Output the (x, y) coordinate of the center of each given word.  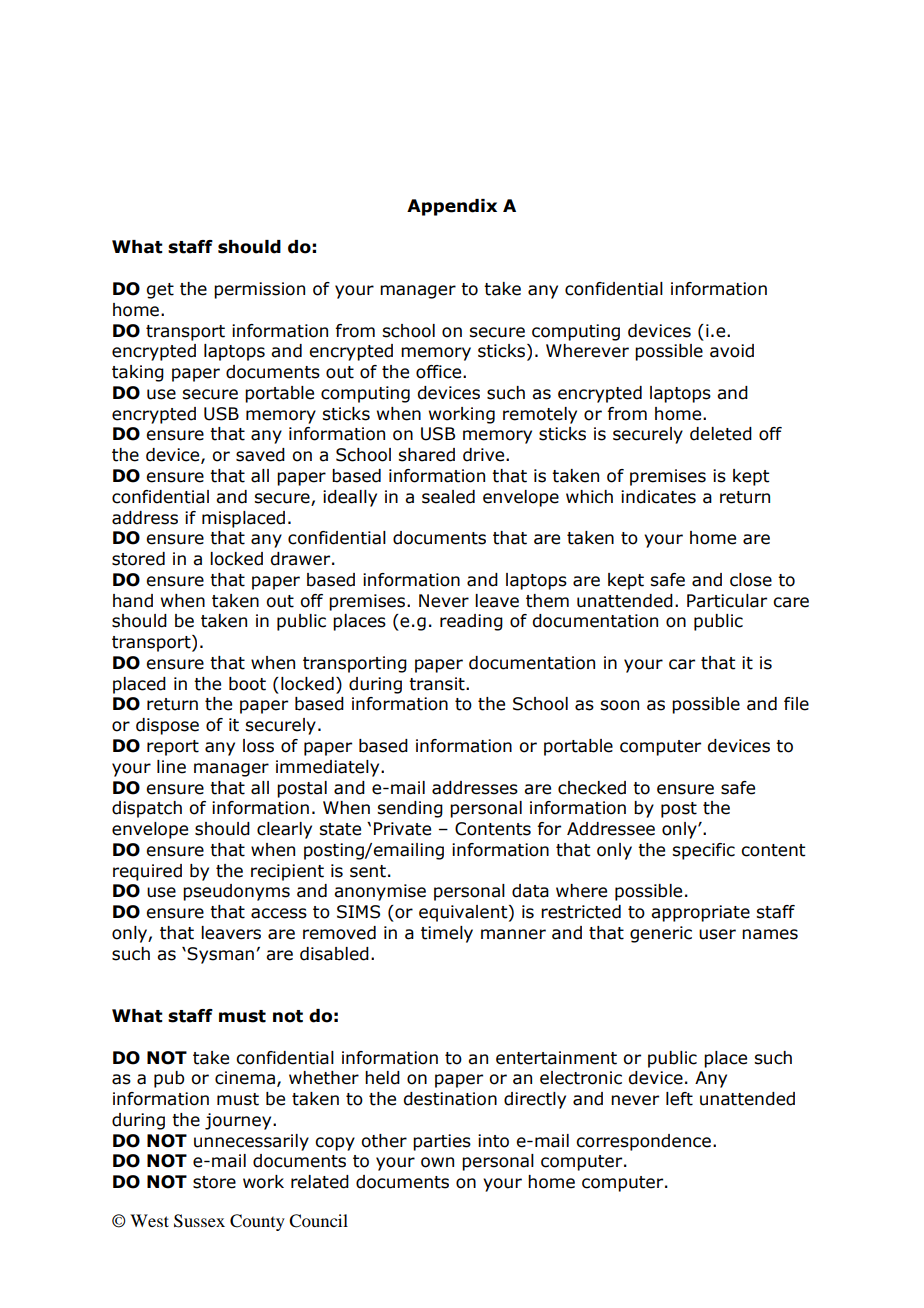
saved (260, 455)
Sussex (199, 1221)
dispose (167, 726)
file (796, 704)
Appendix (452, 207)
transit (438, 684)
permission (259, 290)
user (717, 934)
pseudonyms (236, 892)
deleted (721, 434)
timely (447, 934)
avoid (732, 351)
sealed (448, 497)
